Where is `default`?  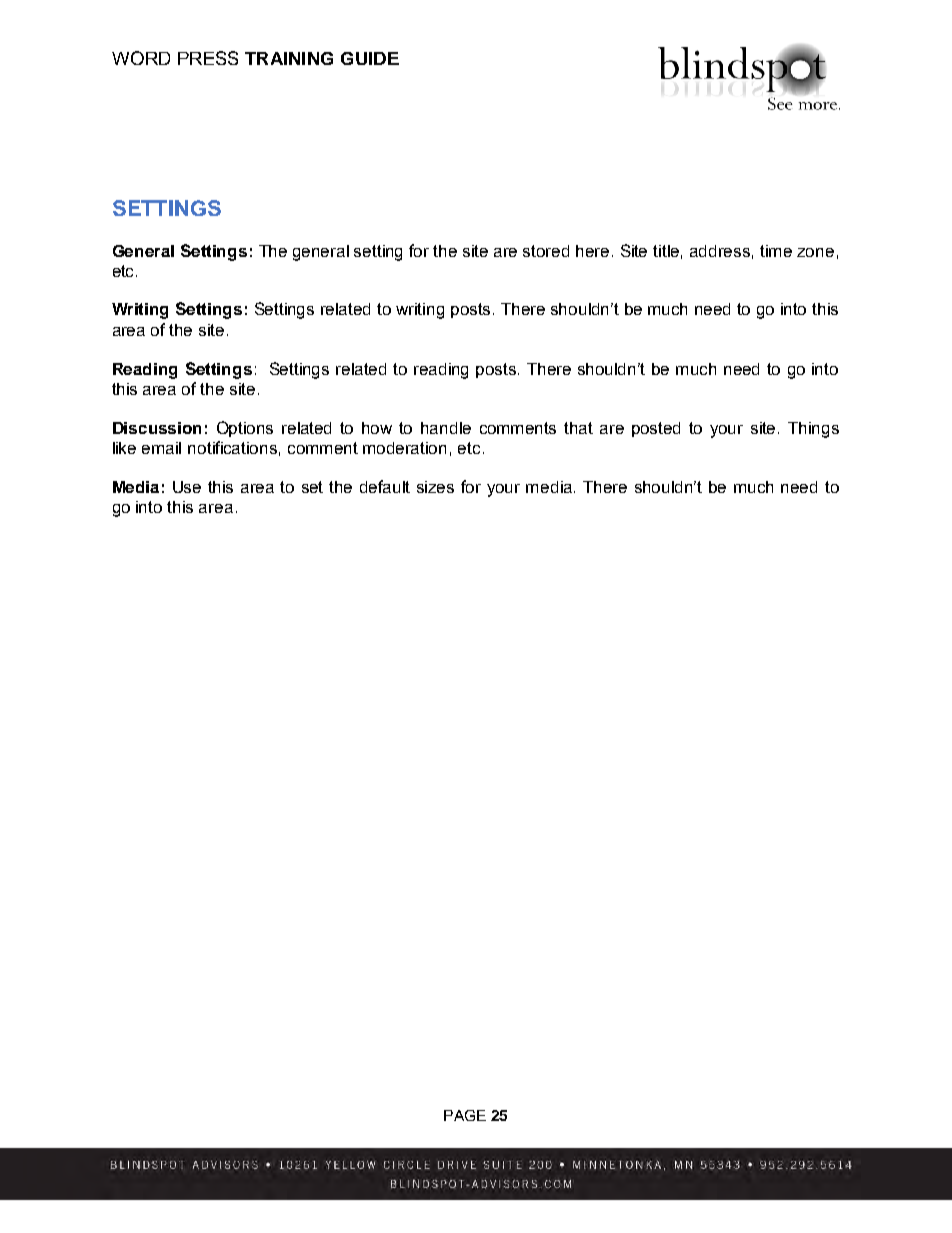
default is located at coordinates (385, 486).
